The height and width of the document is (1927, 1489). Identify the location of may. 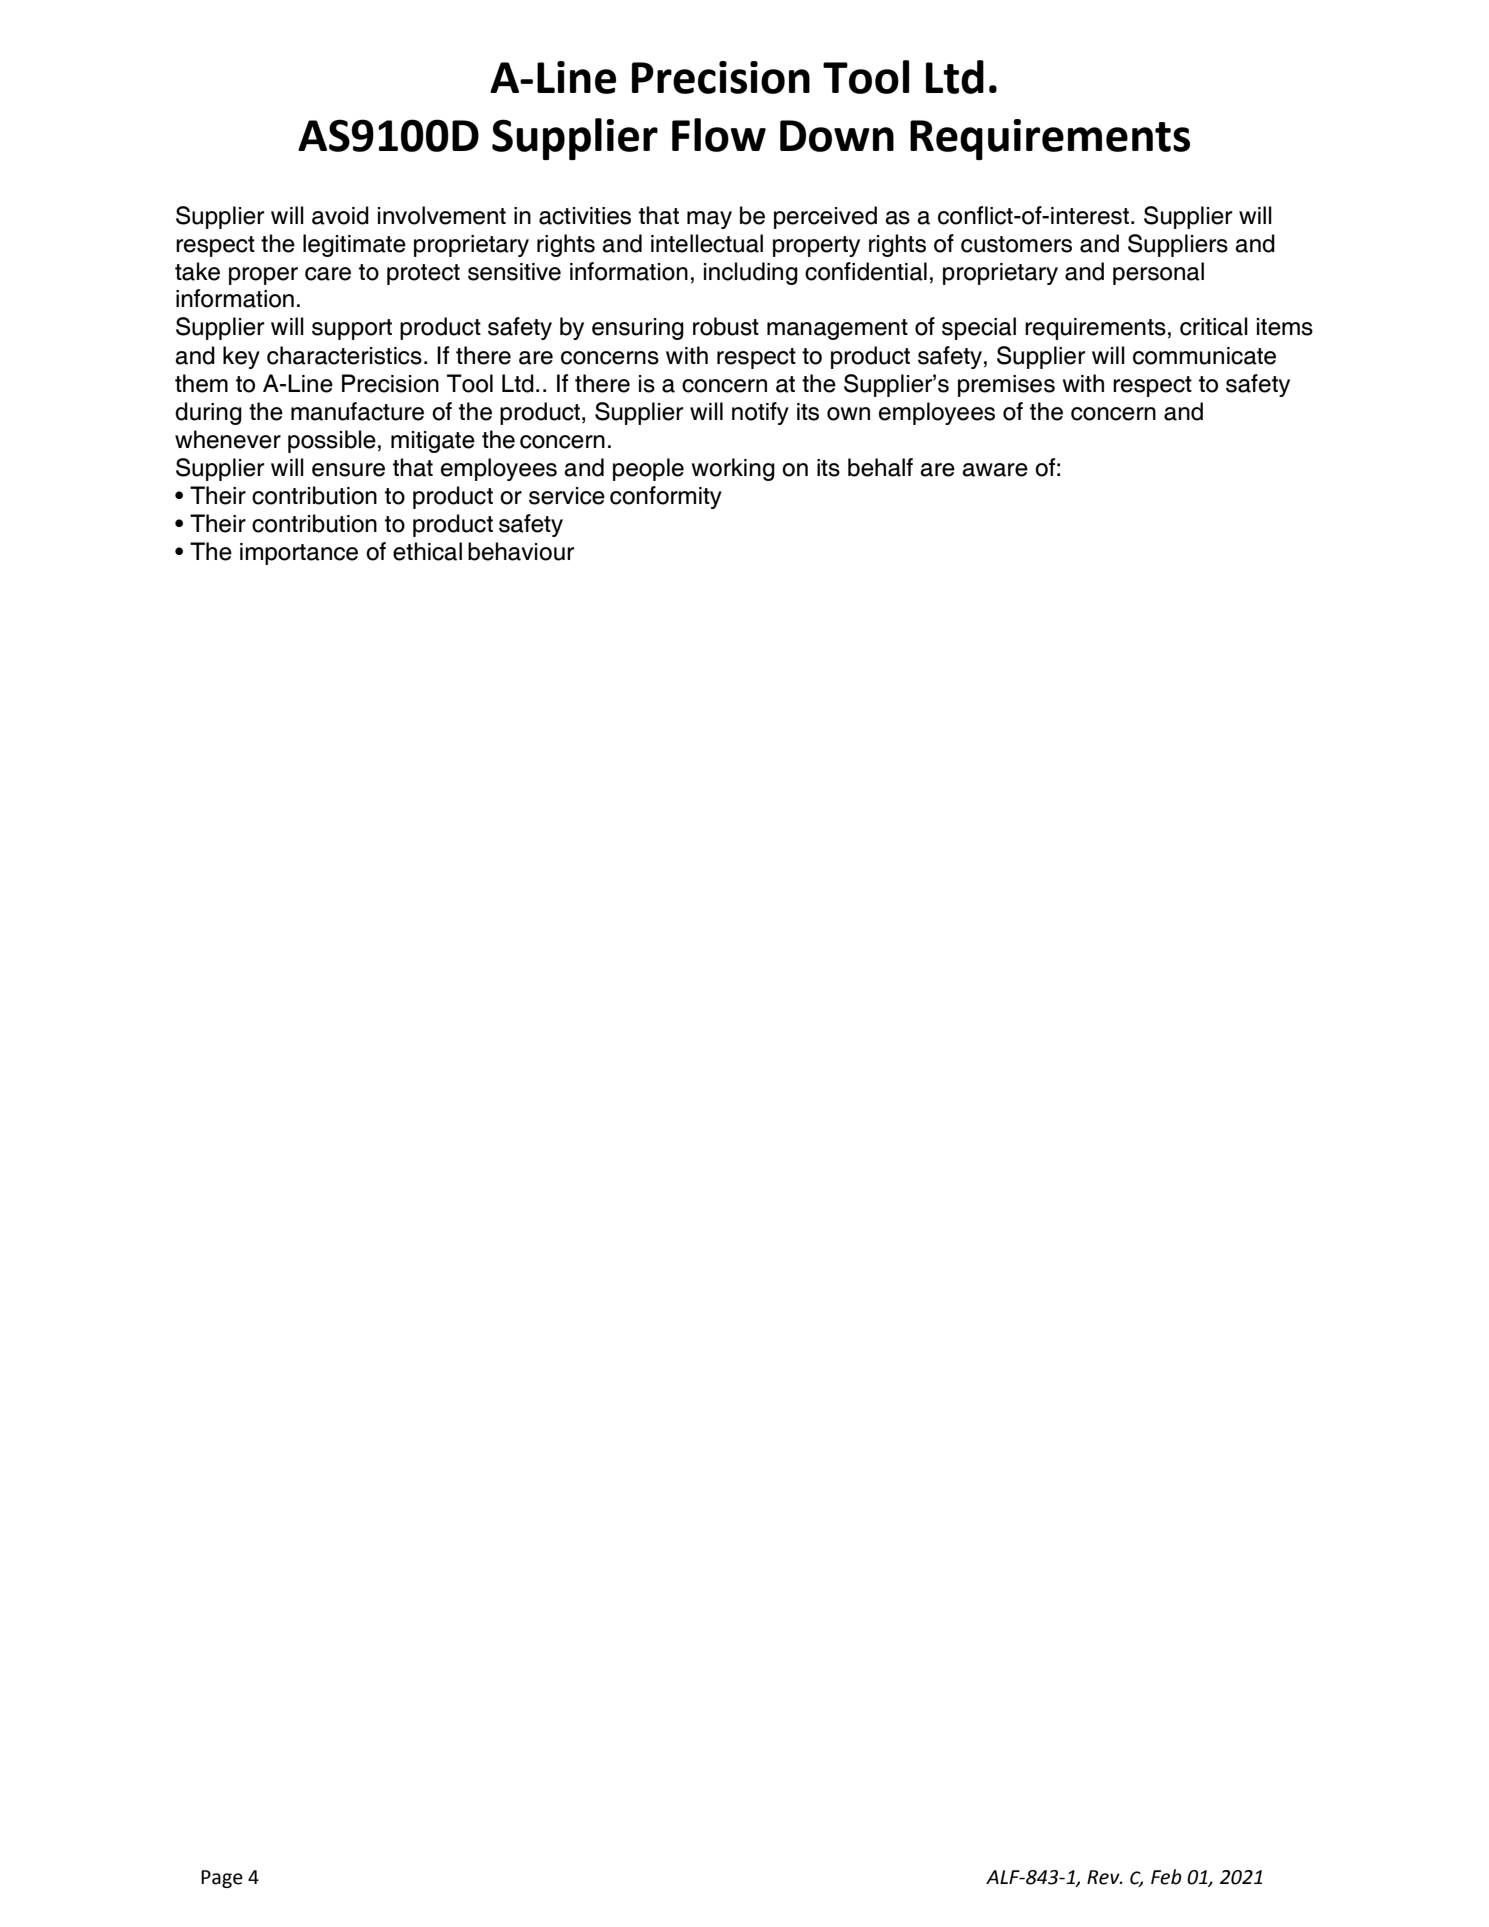
(709, 220).
